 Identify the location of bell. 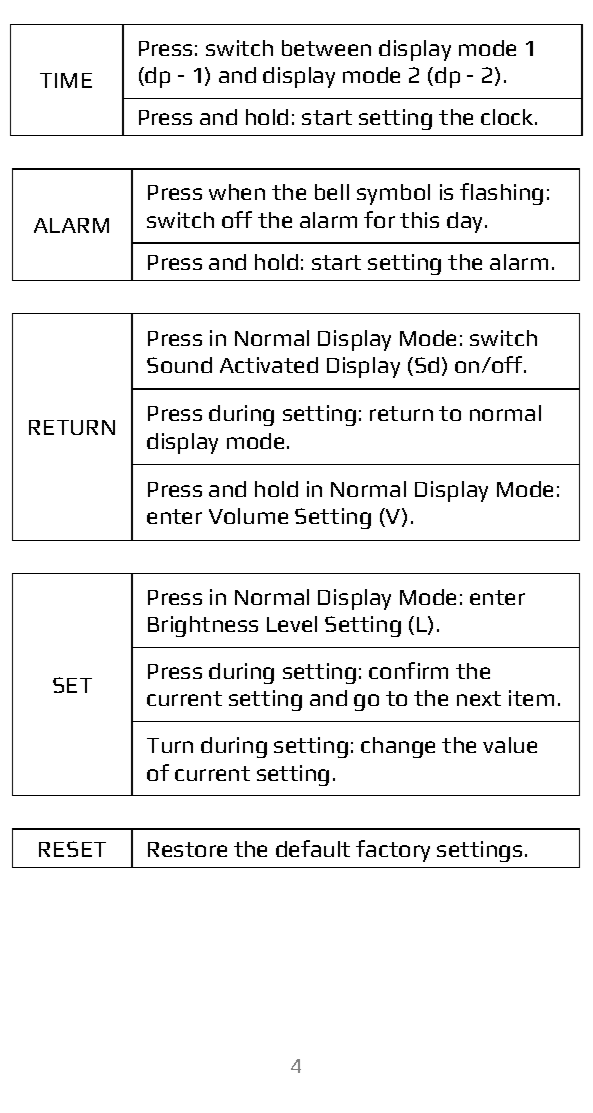
(332, 192).
